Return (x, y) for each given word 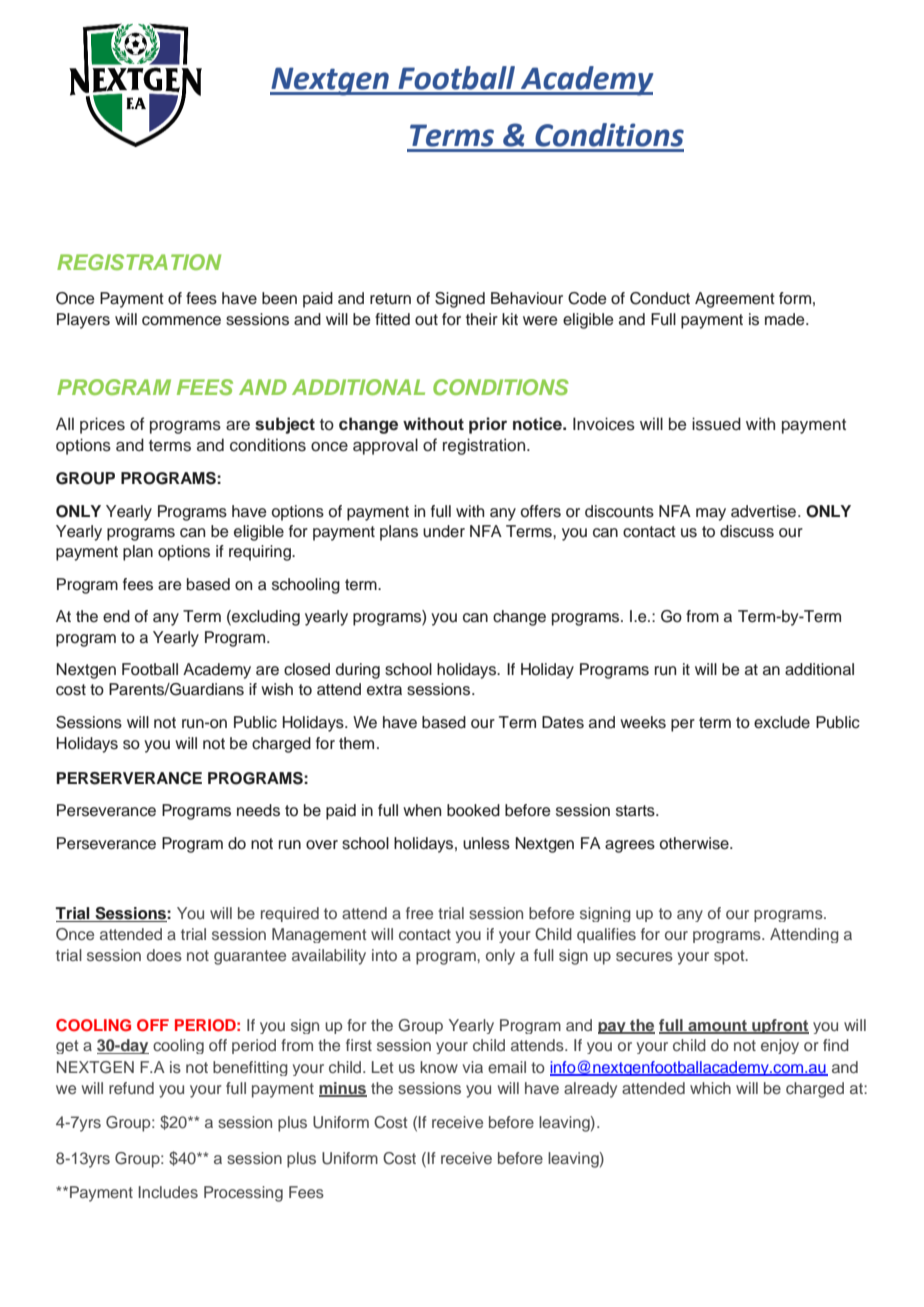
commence (181, 321)
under (444, 531)
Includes (168, 1192)
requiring (261, 553)
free (419, 913)
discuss (747, 531)
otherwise (695, 843)
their (482, 319)
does (164, 955)
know (439, 1067)
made (786, 319)
